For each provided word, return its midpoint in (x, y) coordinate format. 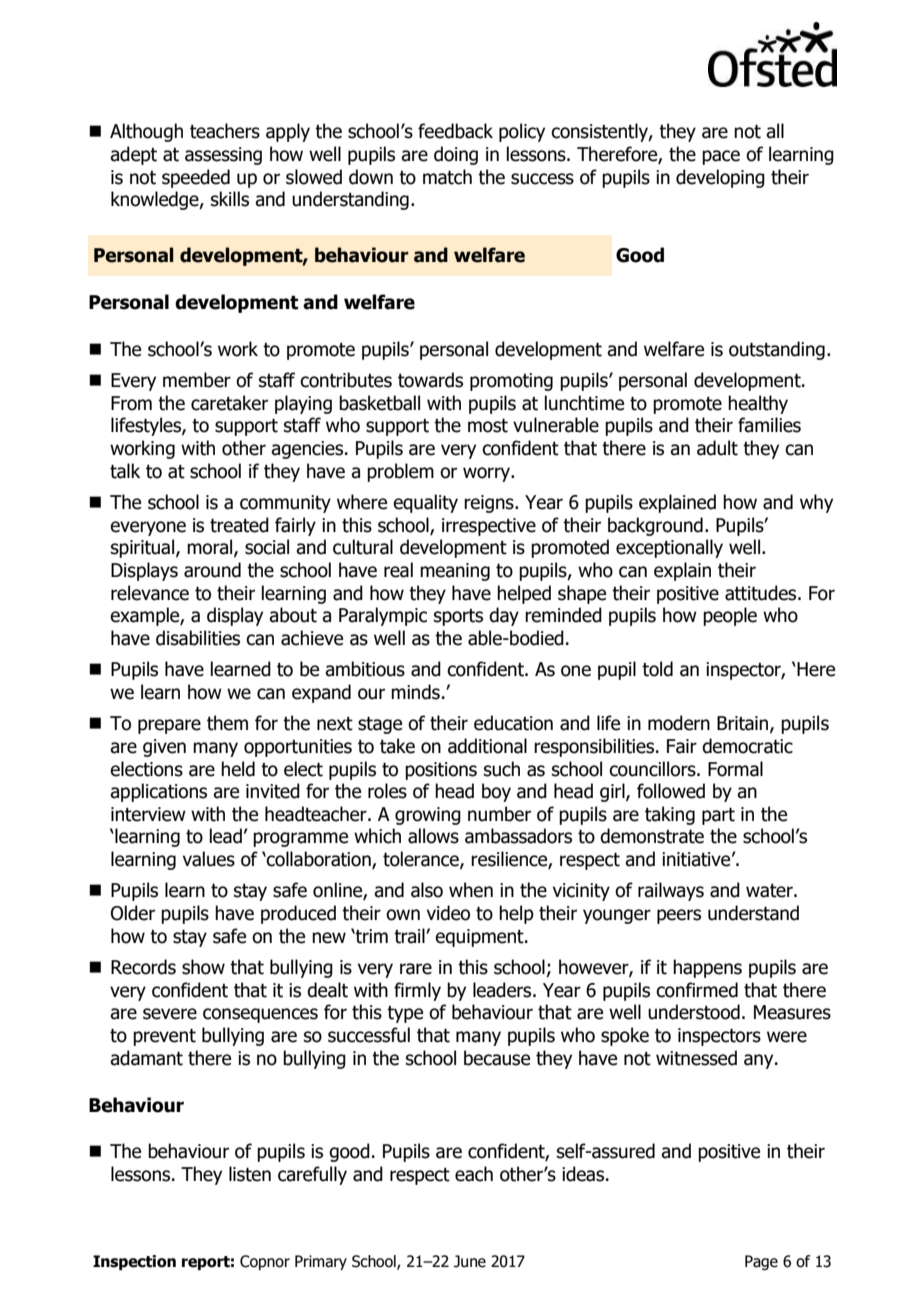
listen (250, 1174)
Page (761, 1262)
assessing (223, 156)
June (470, 1261)
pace (721, 157)
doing (456, 155)
